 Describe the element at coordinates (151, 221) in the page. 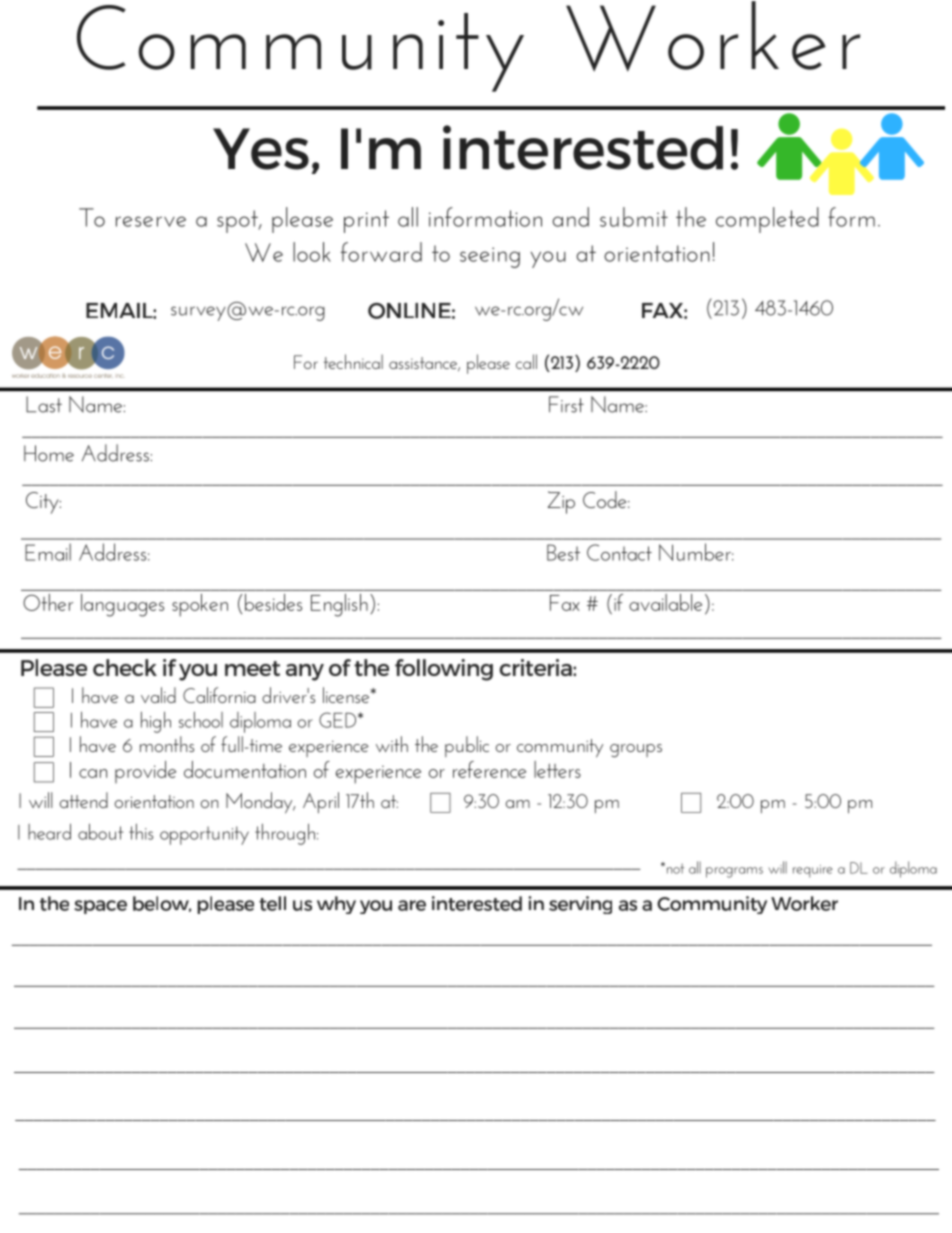

I see `reserve` at that location.
